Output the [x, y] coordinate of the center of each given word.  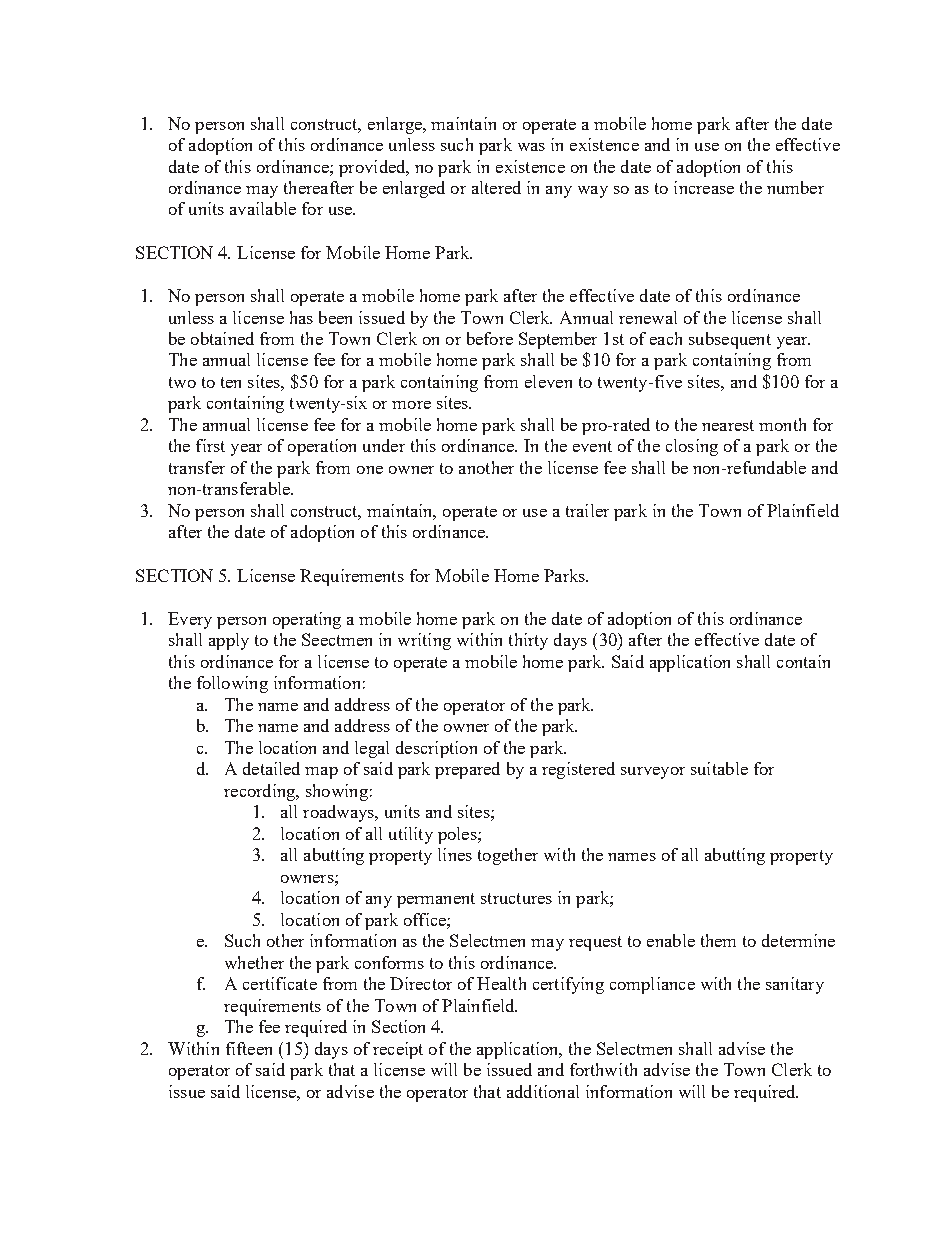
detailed [271, 768]
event [592, 446]
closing [692, 447]
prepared [467, 770]
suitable [719, 768]
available [263, 208]
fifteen [249, 1048]
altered [496, 187]
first [210, 445]
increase [704, 187]
